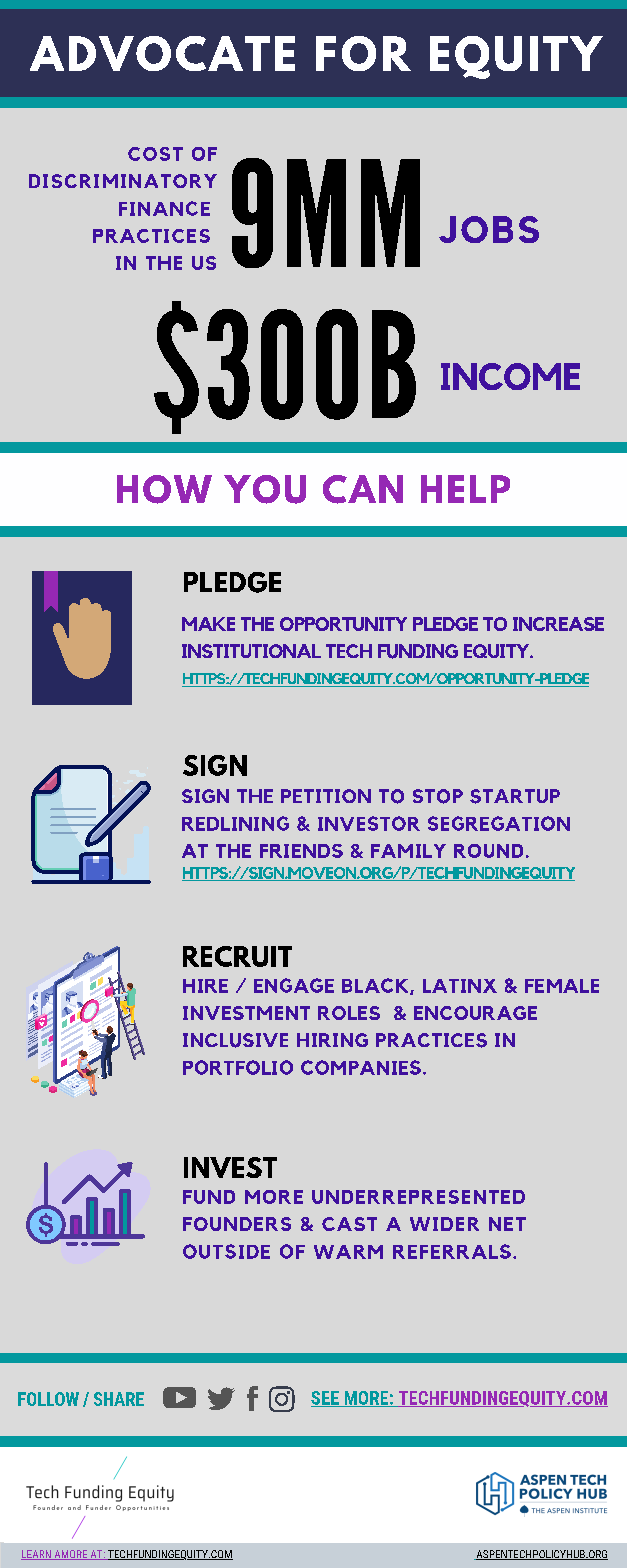 The image size is (627, 1568). Describe the element at coordinates (326, 1399) in the image. I see `SEE` at that location.
